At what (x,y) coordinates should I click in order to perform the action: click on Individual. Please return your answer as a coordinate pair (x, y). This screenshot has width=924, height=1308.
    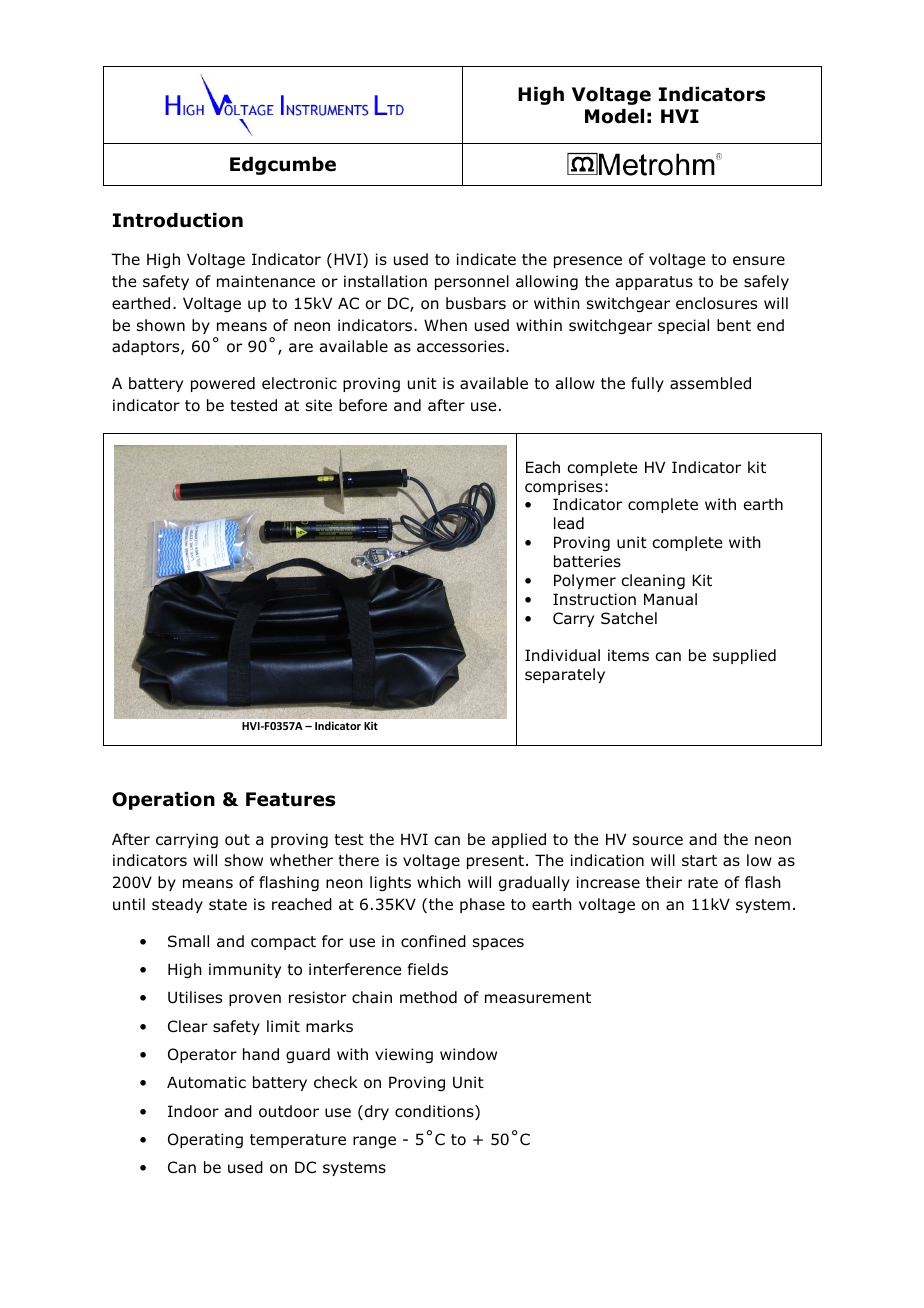
    Looking at the image, I should click on (562, 655).
